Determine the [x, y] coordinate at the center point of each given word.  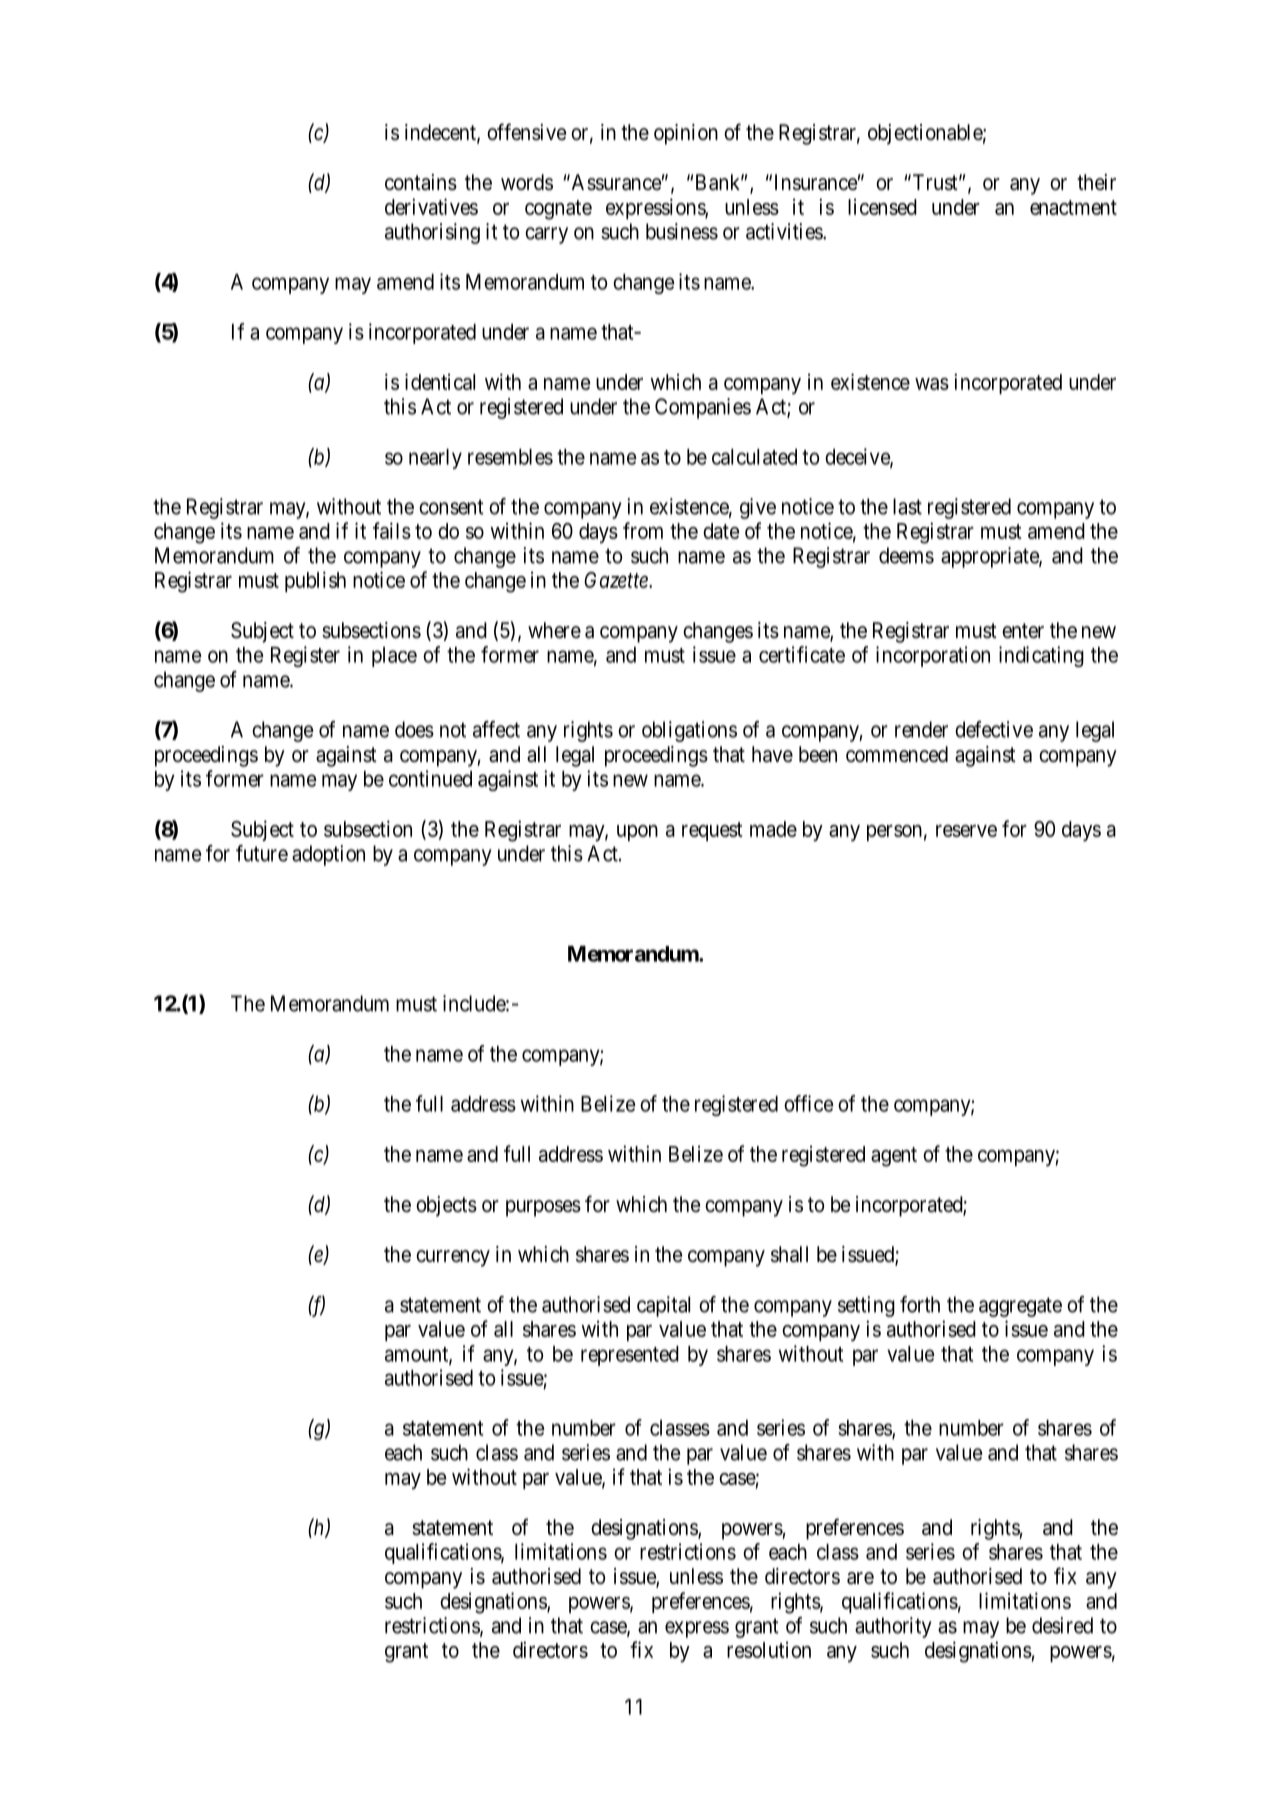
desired [1062, 1625]
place [394, 657]
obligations [689, 731]
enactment [1073, 207]
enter [1023, 631]
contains [421, 182]
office [809, 1103]
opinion [686, 134]
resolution [769, 1649]
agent [894, 1157]
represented [630, 1356]
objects [446, 1206]
